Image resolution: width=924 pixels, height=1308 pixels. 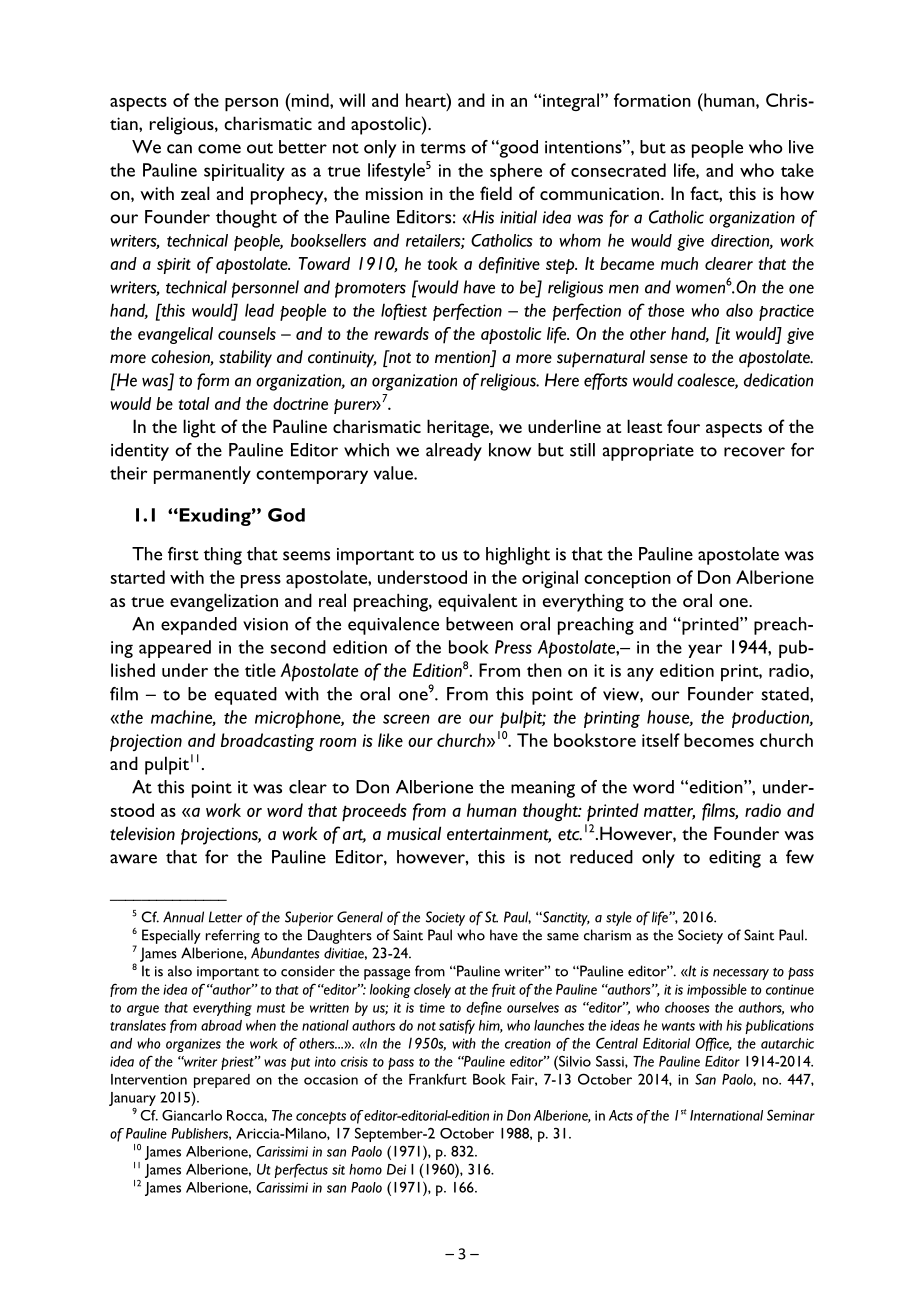 What do you see at coordinates (479, 624) in the screenshot?
I see `between` at bounding box center [479, 624].
